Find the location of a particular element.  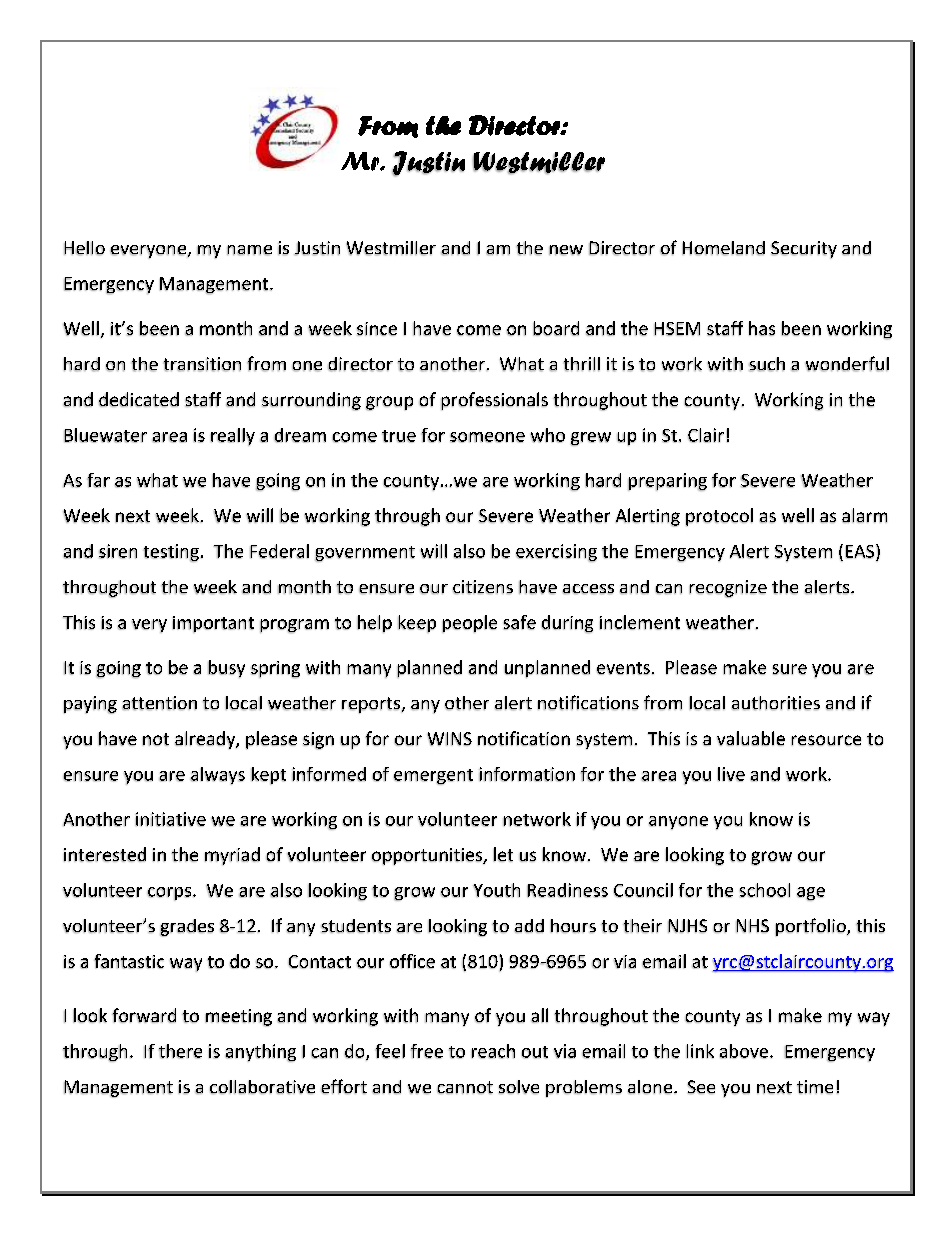

Security is located at coordinates (804, 250).
